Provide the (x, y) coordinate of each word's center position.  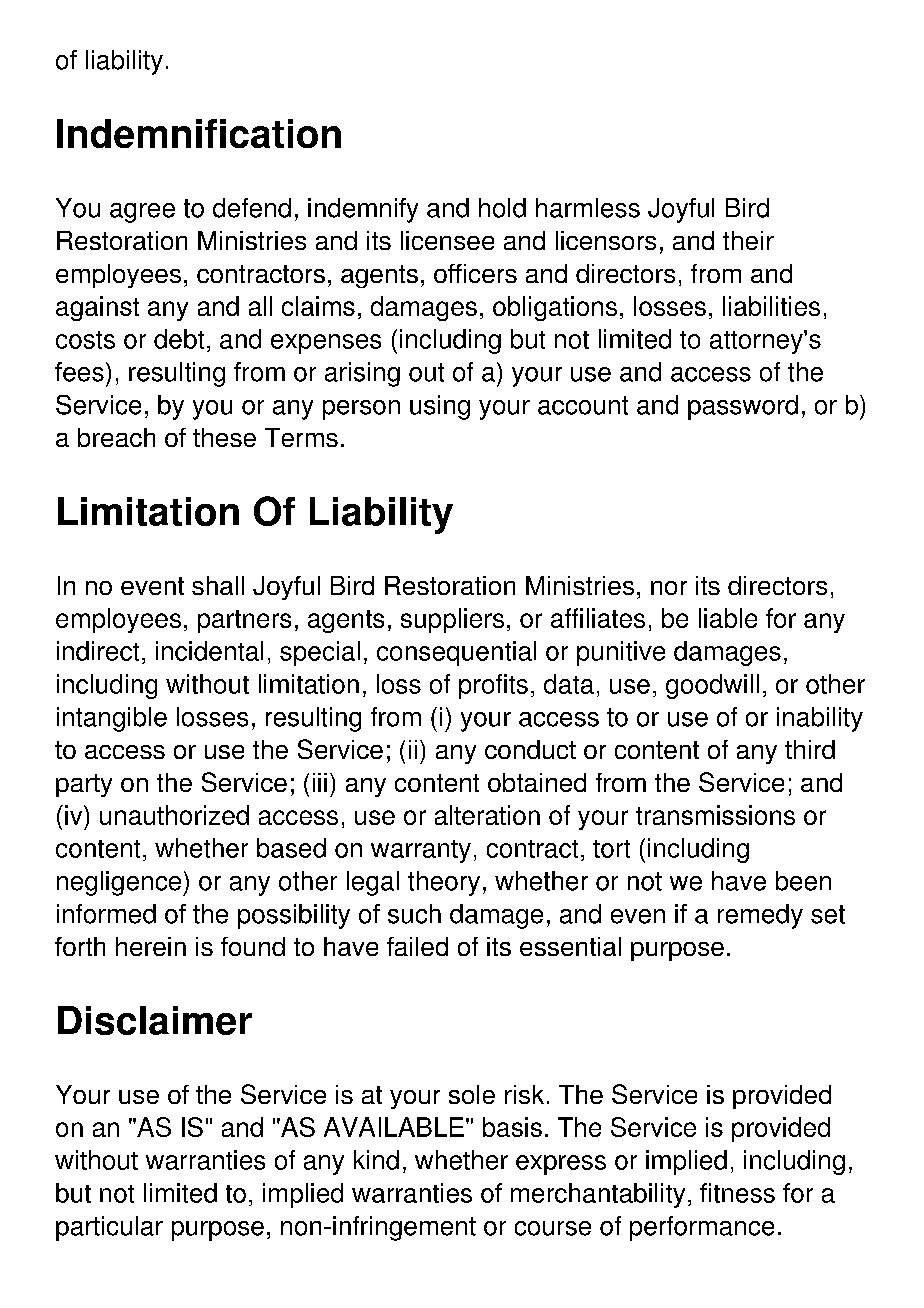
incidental (209, 651)
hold (502, 208)
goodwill (712, 686)
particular (109, 1228)
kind (376, 1160)
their (748, 240)
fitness (737, 1193)
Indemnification (199, 133)
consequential (456, 653)
